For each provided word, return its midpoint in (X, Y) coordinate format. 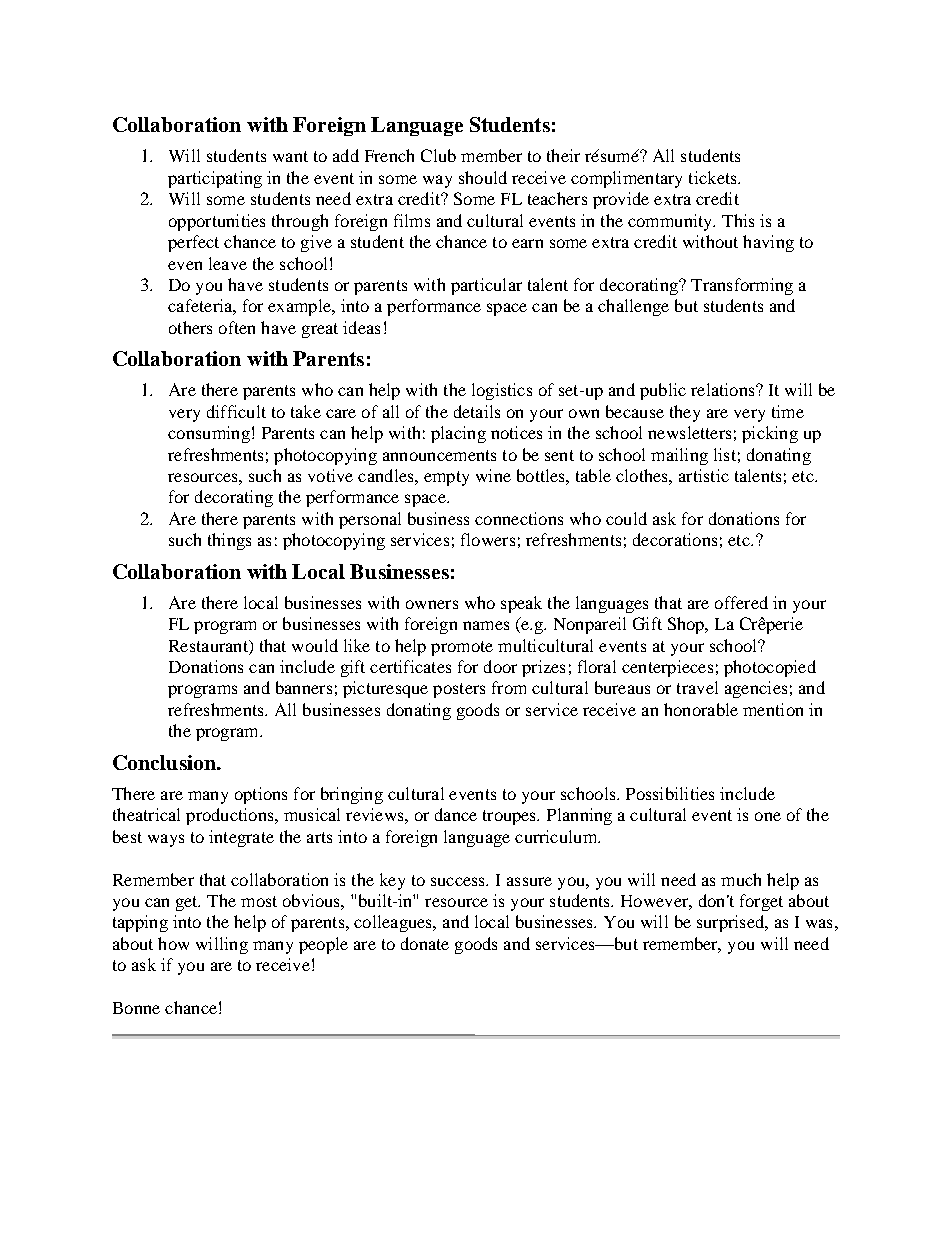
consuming (209, 434)
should (483, 177)
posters (459, 690)
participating (215, 179)
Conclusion (165, 762)
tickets (714, 177)
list (725, 454)
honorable (701, 709)
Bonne (136, 1008)
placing (458, 434)
